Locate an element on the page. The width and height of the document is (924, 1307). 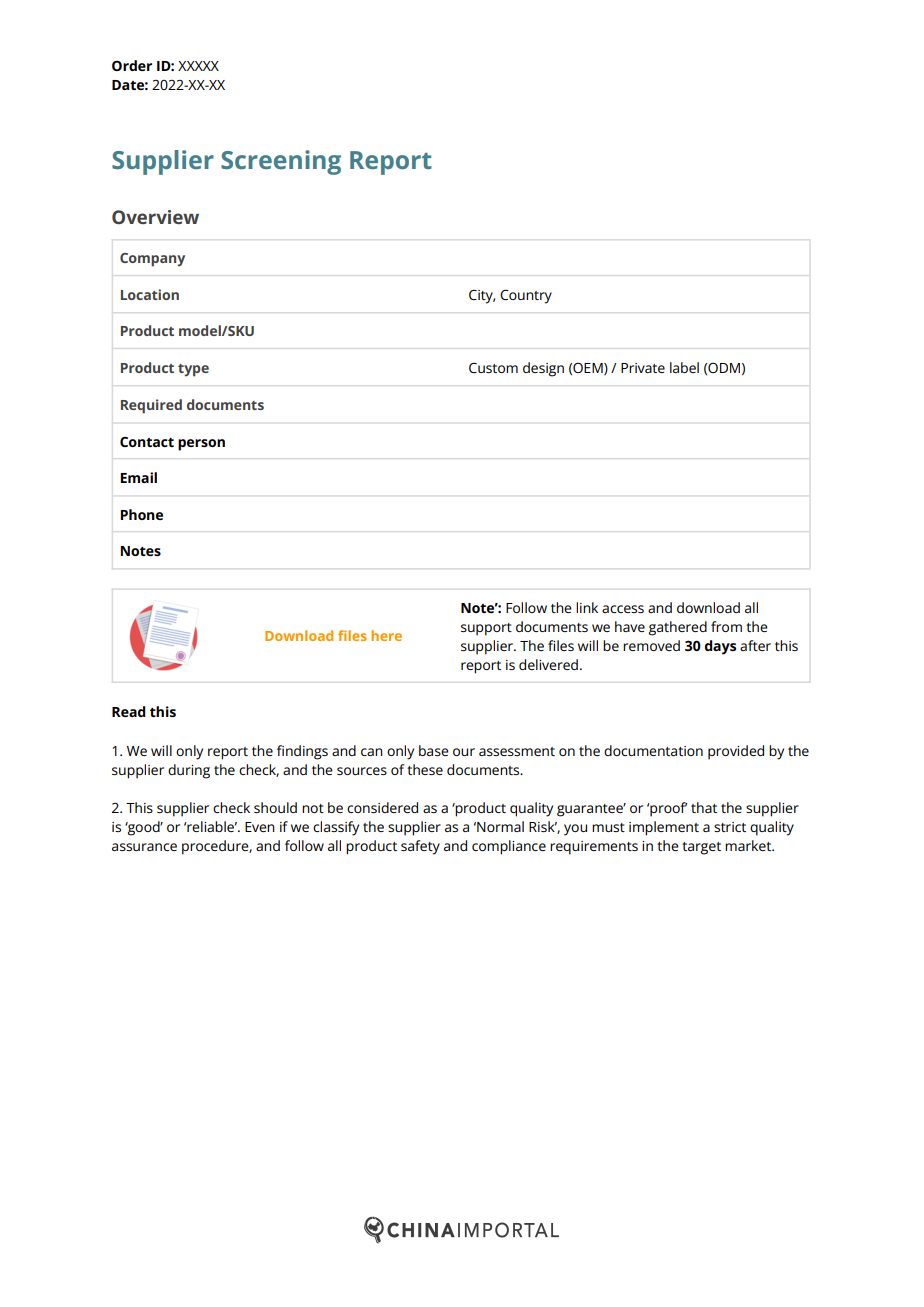
label is located at coordinates (684, 367).
